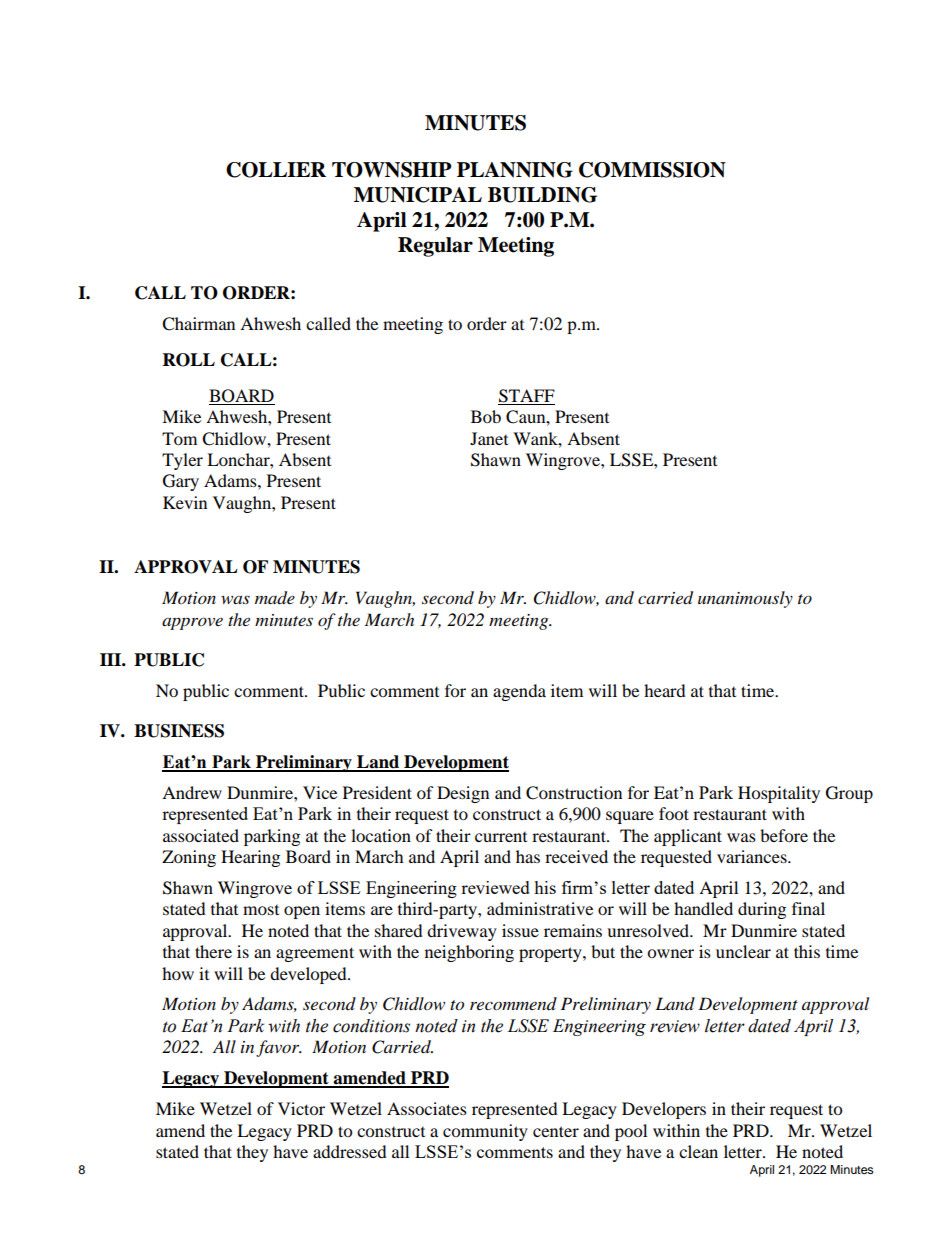 The image size is (952, 1233). Describe the element at coordinates (301, 1108) in the document. I see `Victor` at that location.
